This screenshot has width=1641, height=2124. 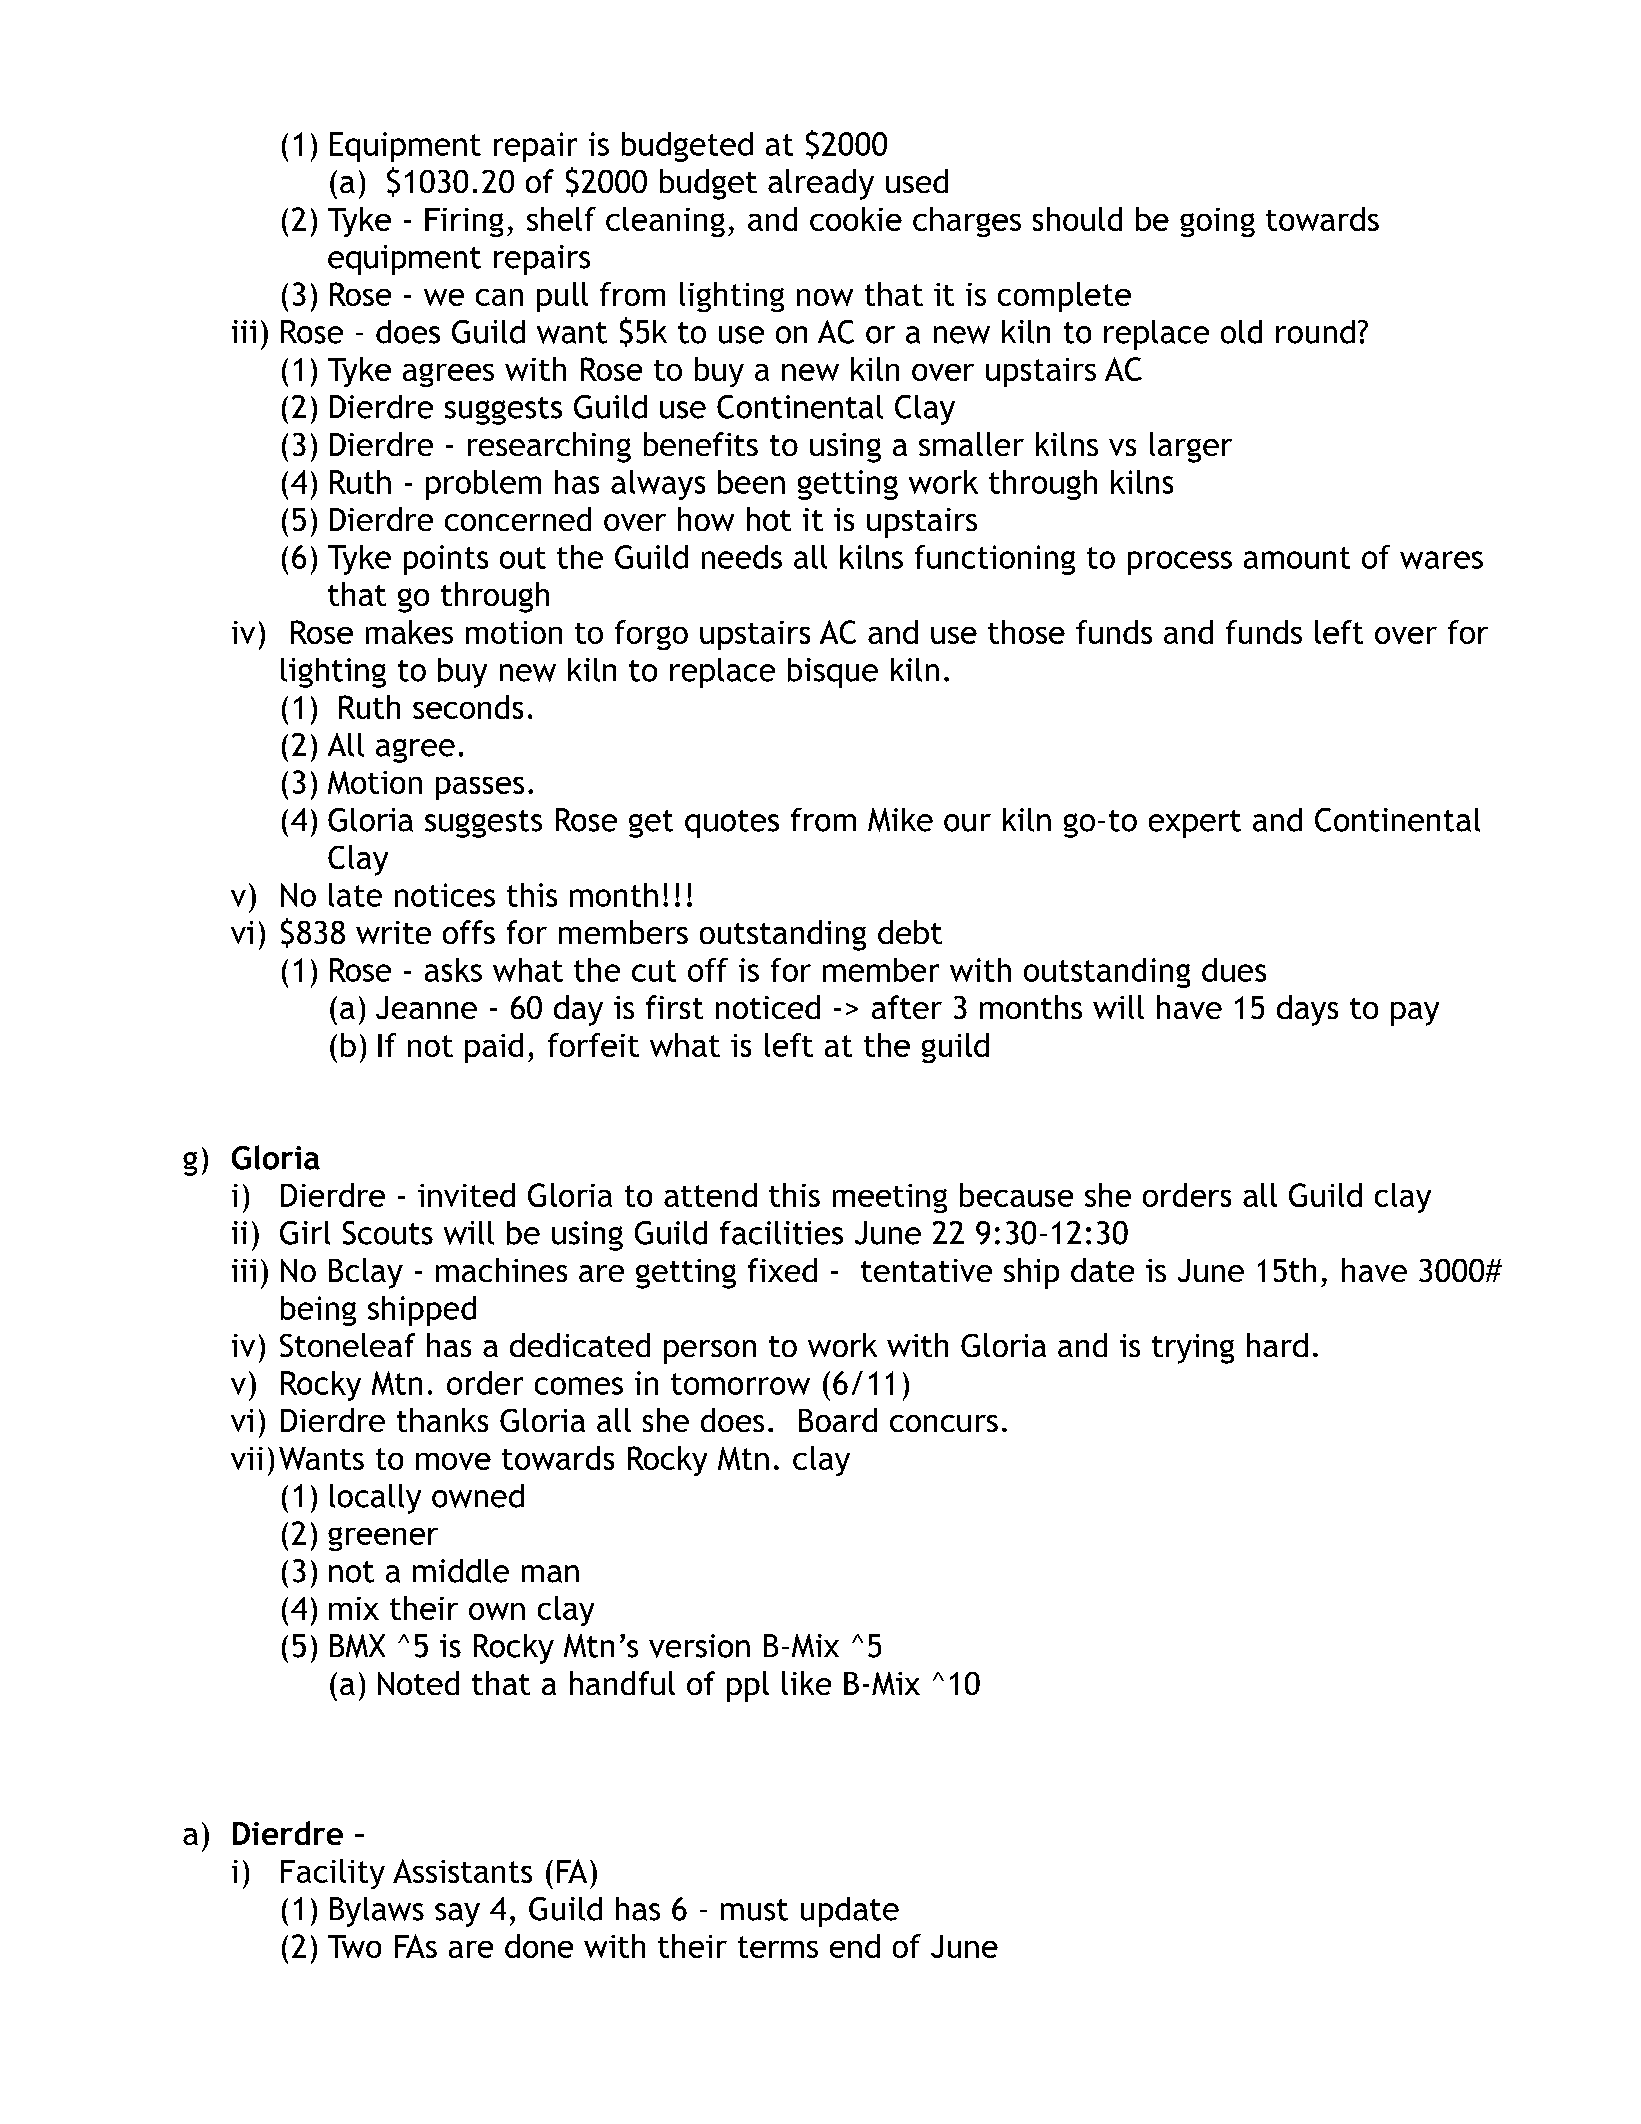 I want to click on cookie, so click(x=856, y=219).
